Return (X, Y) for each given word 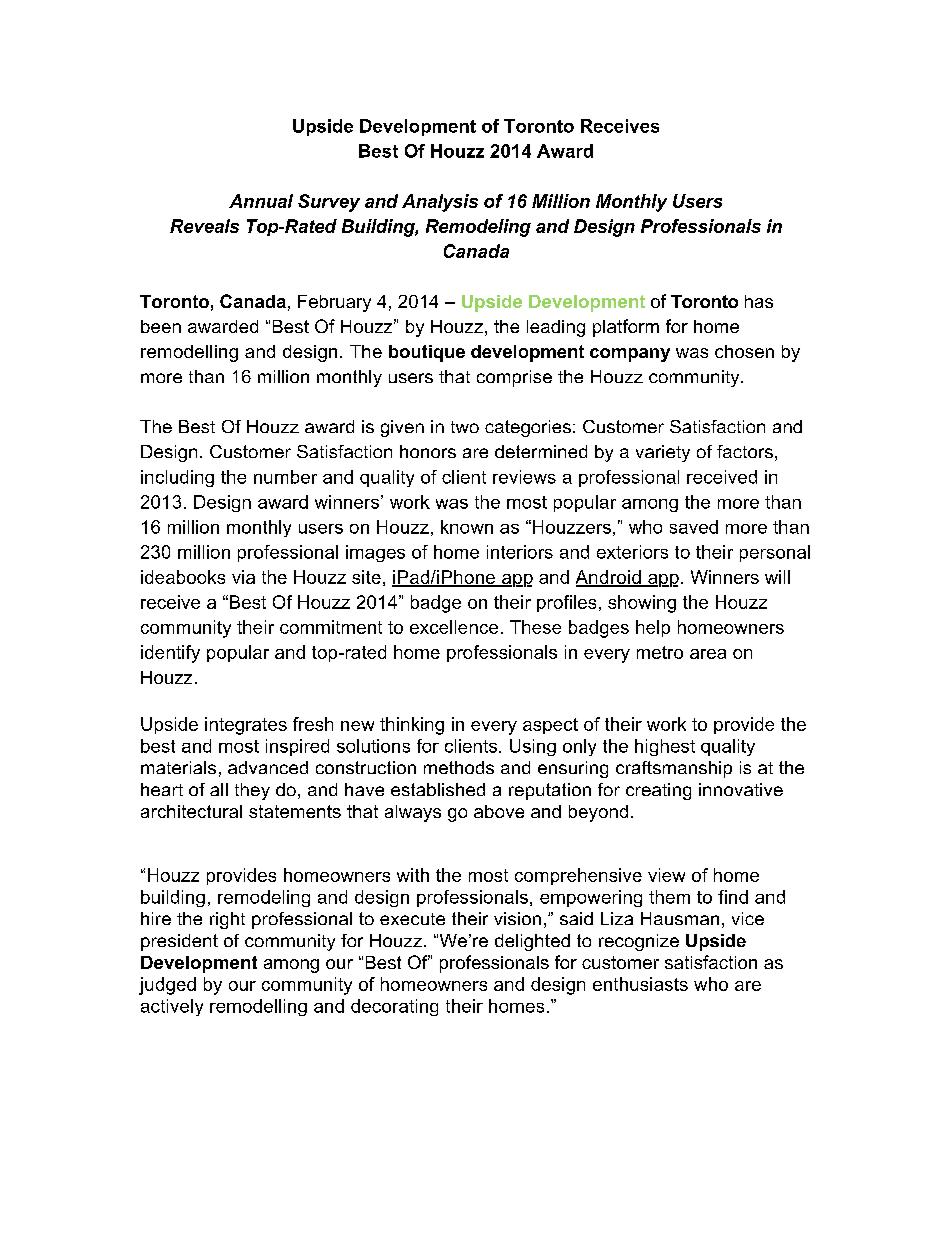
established (438, 789)
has (759, 301)
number (285, 477)
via (243, 577)
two (465, 427)
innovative (741, 789)
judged (167, 986)
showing (642, 604)
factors (745, 451)
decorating (394, 1007)
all (219, 789)
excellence (454, 627)
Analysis (440, 203)
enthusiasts (640, 984)
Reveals (204, 226)
